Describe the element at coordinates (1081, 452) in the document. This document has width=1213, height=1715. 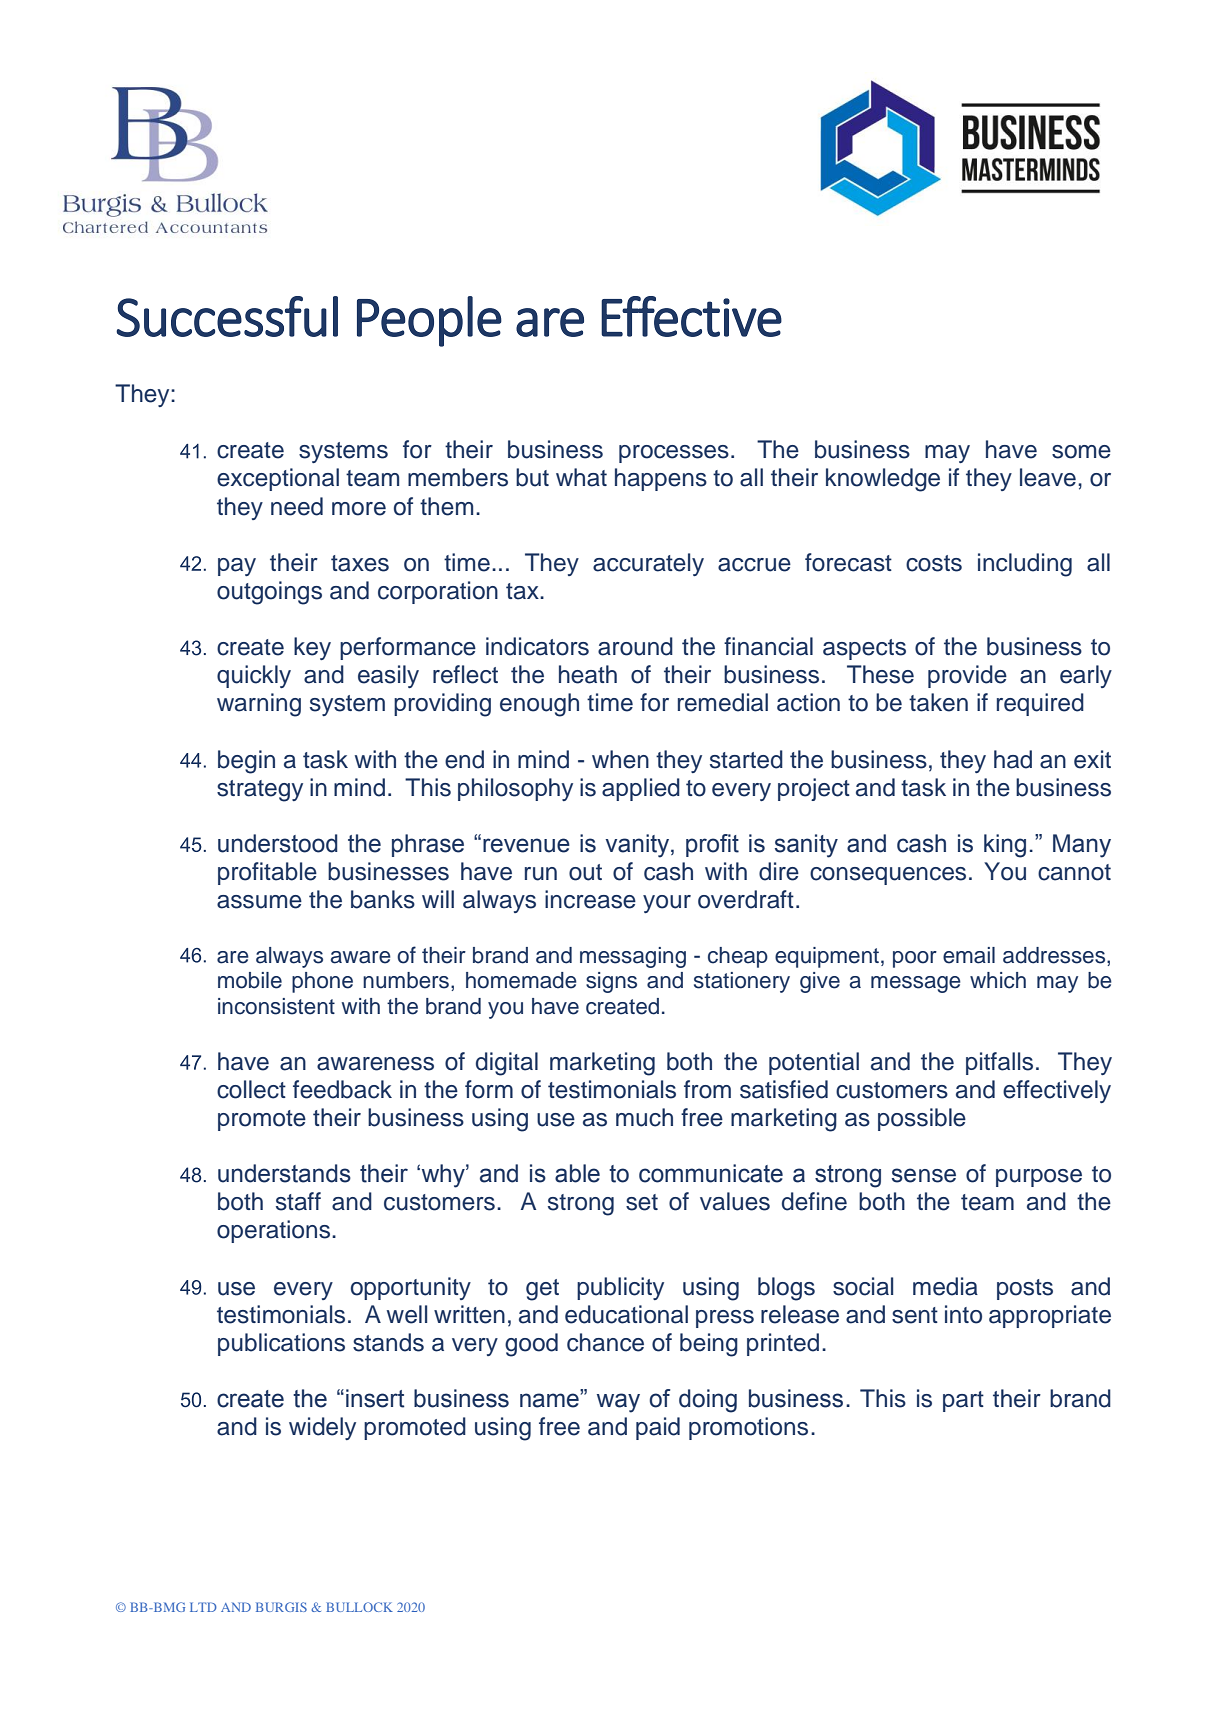
I see `some` at that location.
